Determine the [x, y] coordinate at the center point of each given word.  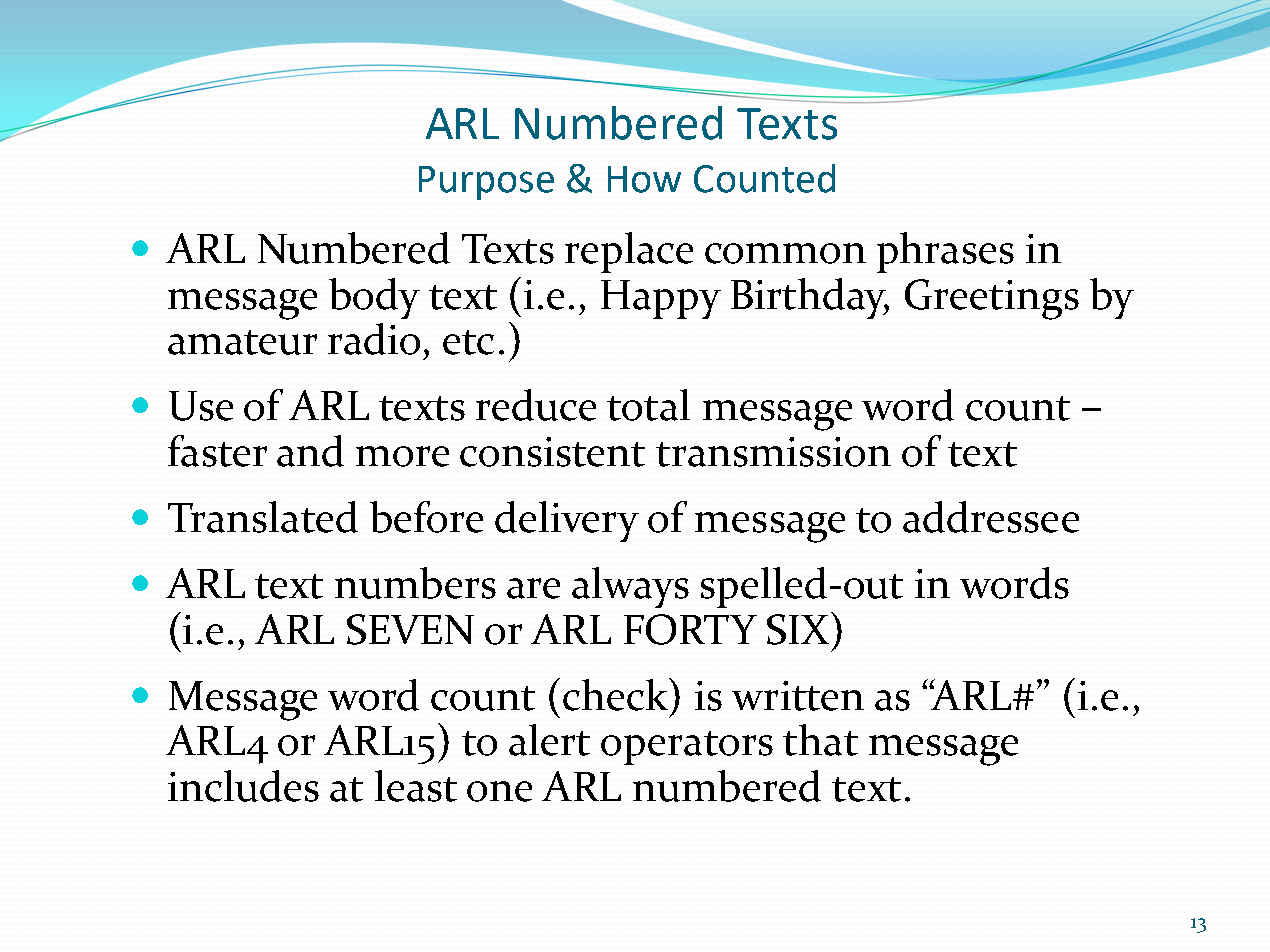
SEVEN [410, 629]
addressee [991, 517]
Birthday [810, 298]
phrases [945, 252]
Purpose [486, 183]
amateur [242, 342]
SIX [799, 628]
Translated [263, 517]
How [644, 179]
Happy [661, 299]
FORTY [690, 629]
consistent [552, 452]
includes [243, 786]
